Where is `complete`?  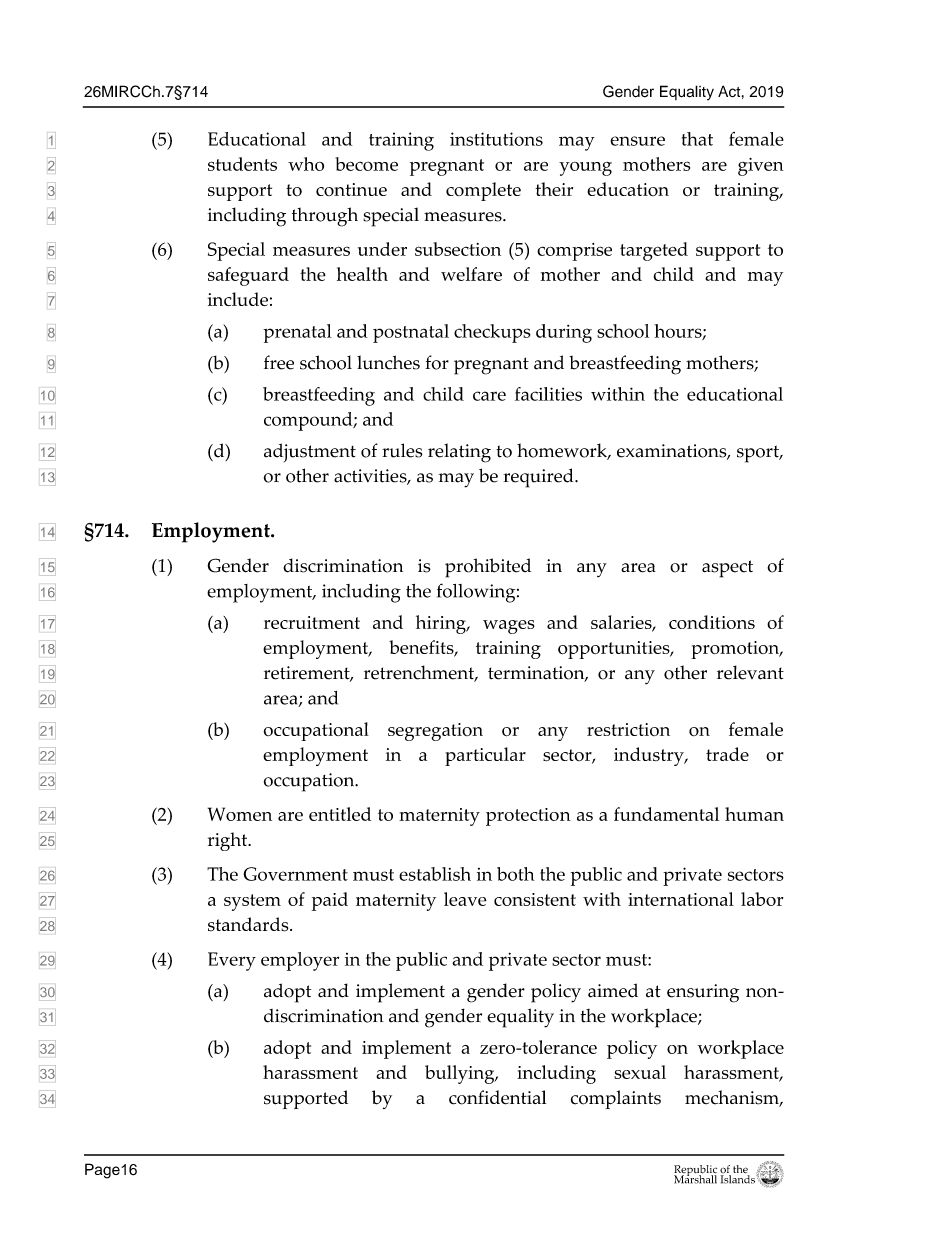 complete is located at coordinates (483, 191).
